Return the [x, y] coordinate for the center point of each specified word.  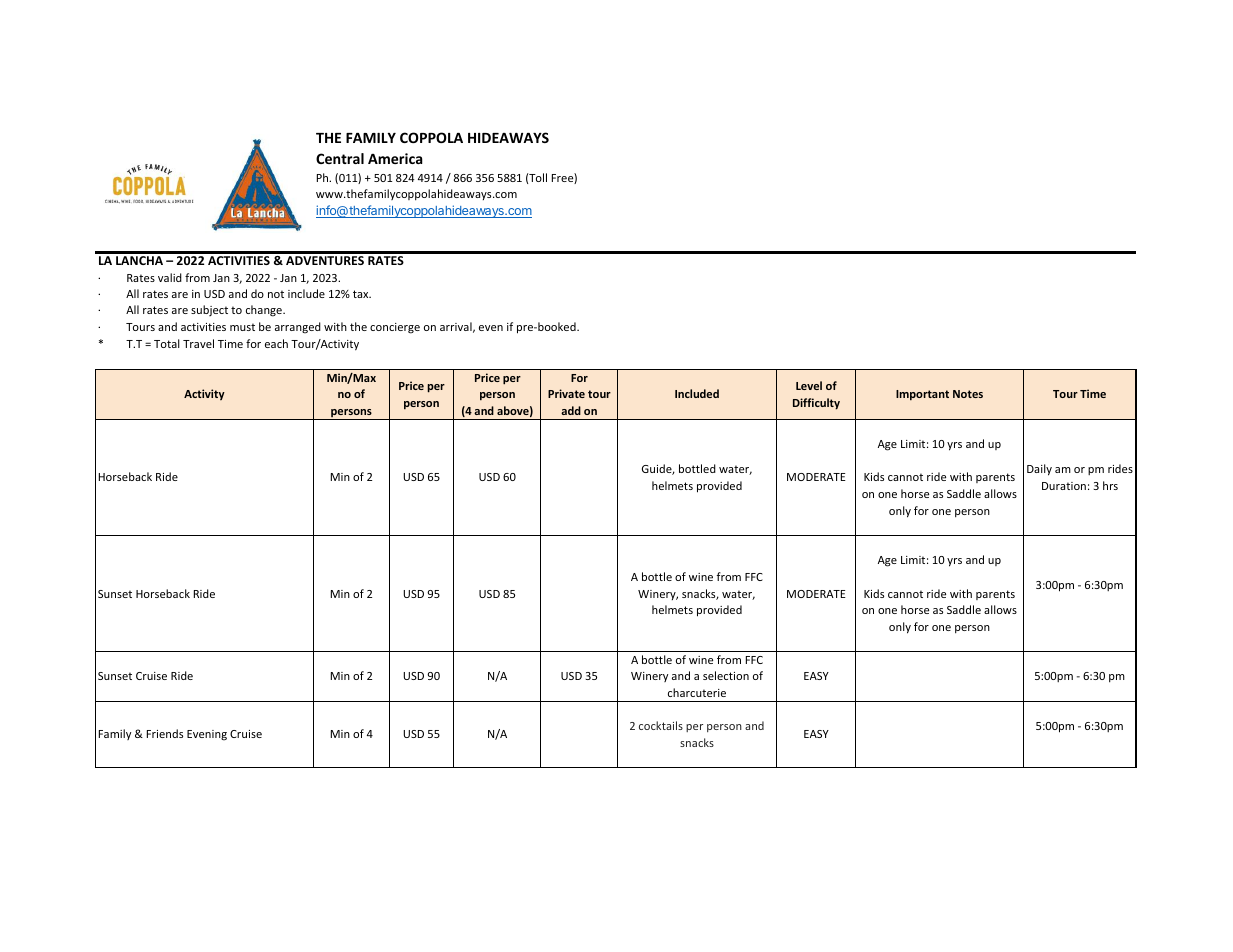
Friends [165, 733]
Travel [198, 343]
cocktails [661, 725]
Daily [1039, 470]
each [276, 343]
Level [809, 385]
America [395, 158]
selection [726, 675]
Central [340, 158]
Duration [1064, 486]
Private [566, 393]
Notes [968, 394]
